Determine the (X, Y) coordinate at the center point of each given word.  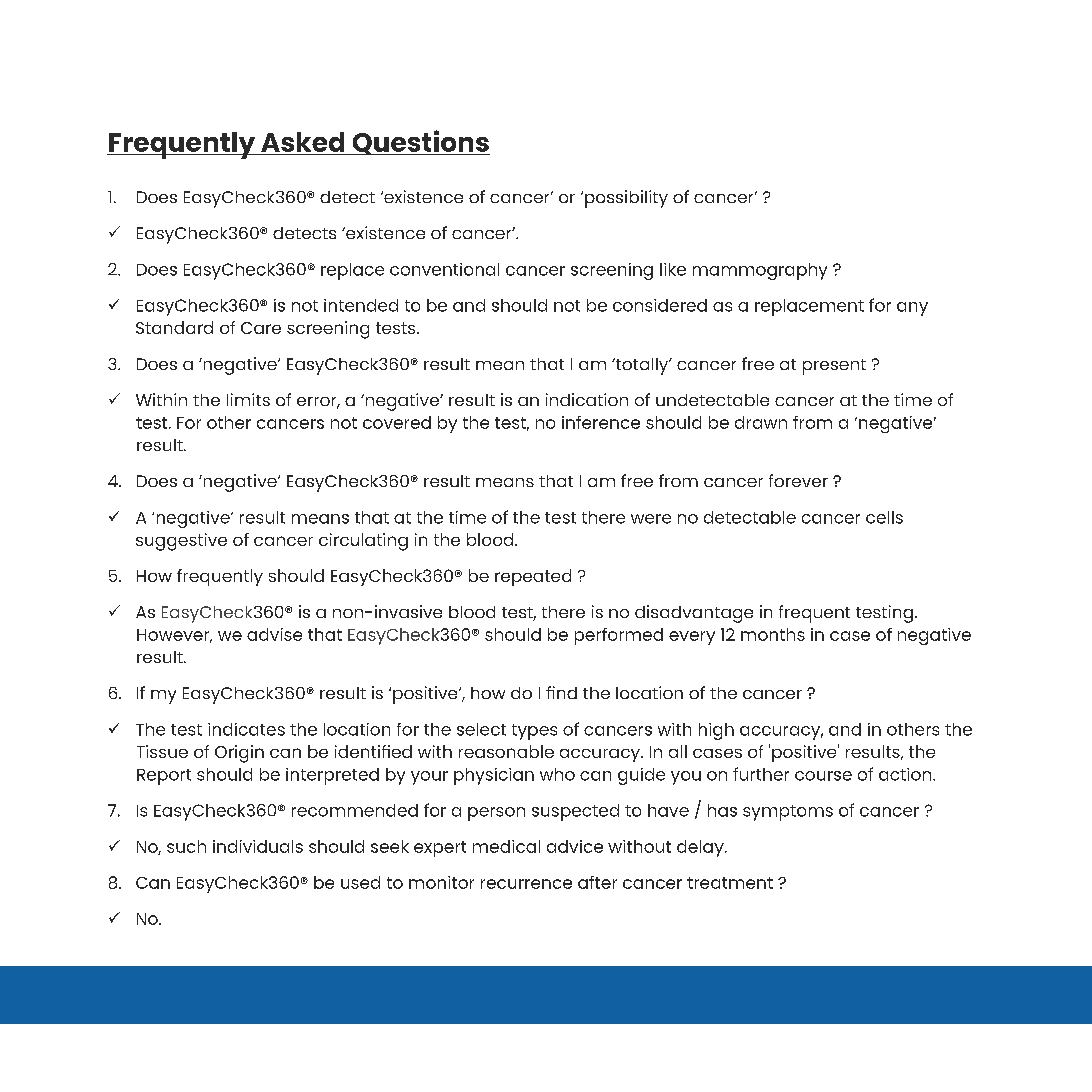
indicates (246, 729)
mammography (760, 271)
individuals (258, 846)
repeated (533, 577)
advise (274, 634)
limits (248, 399)
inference (601, 422)
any (912, 309)
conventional (444, 269)
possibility (626, 199)
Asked (302, 142)
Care (261, 328)
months (773, 634)
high (716, 731)
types (534, 732)
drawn (761, 422)
